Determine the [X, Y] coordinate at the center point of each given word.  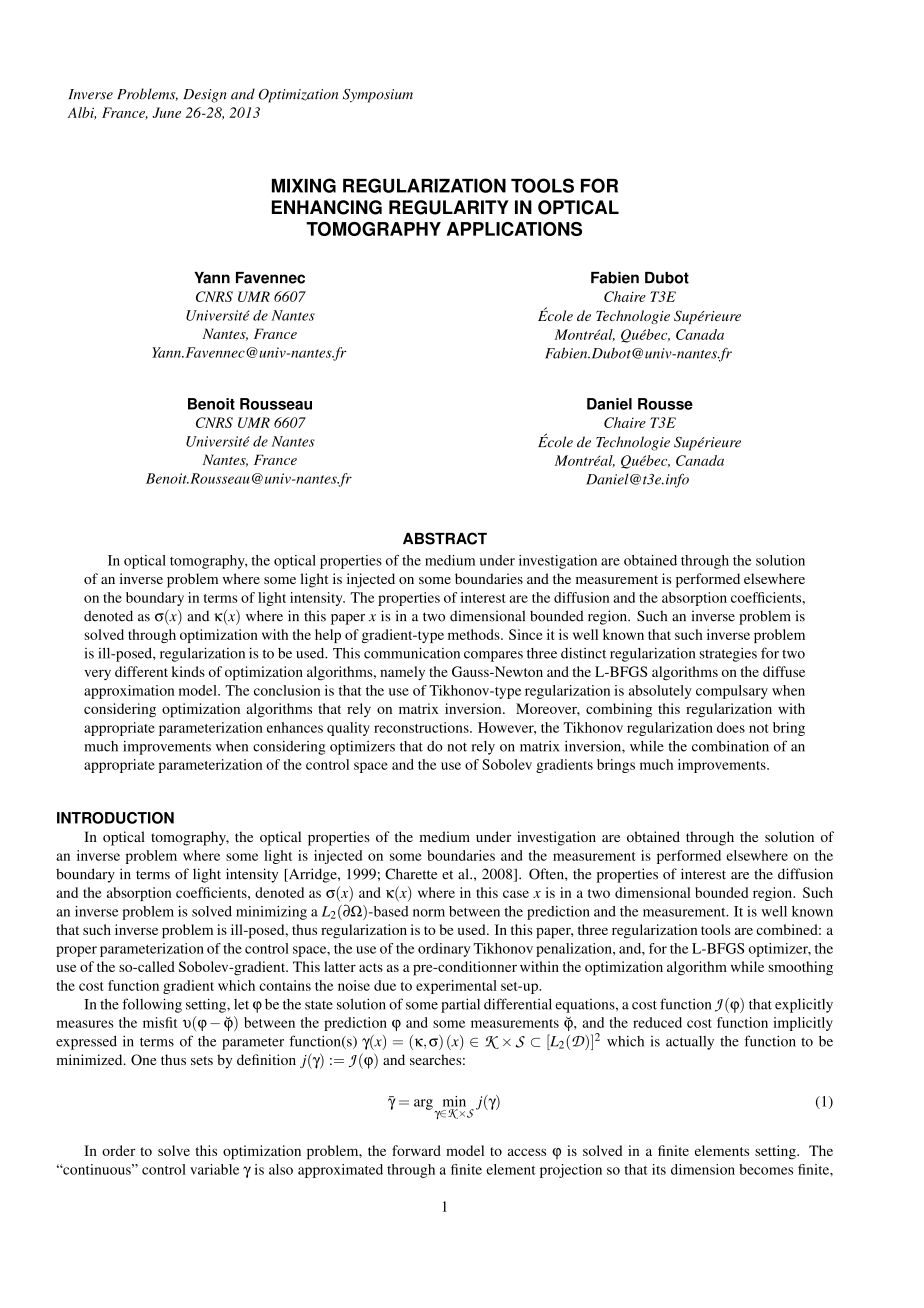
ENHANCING [327, 207]
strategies [728, 655]
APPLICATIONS [514, 229]
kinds [188, 671]
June [166, 112]
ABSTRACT [445, 538]
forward [416, 1150]
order [119, 1150]
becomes [766, 1169]
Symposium [378, 96]
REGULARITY [449, 207]
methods [475, 634]
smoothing [800, 968]
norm [429, 913]
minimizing [271, 913]
